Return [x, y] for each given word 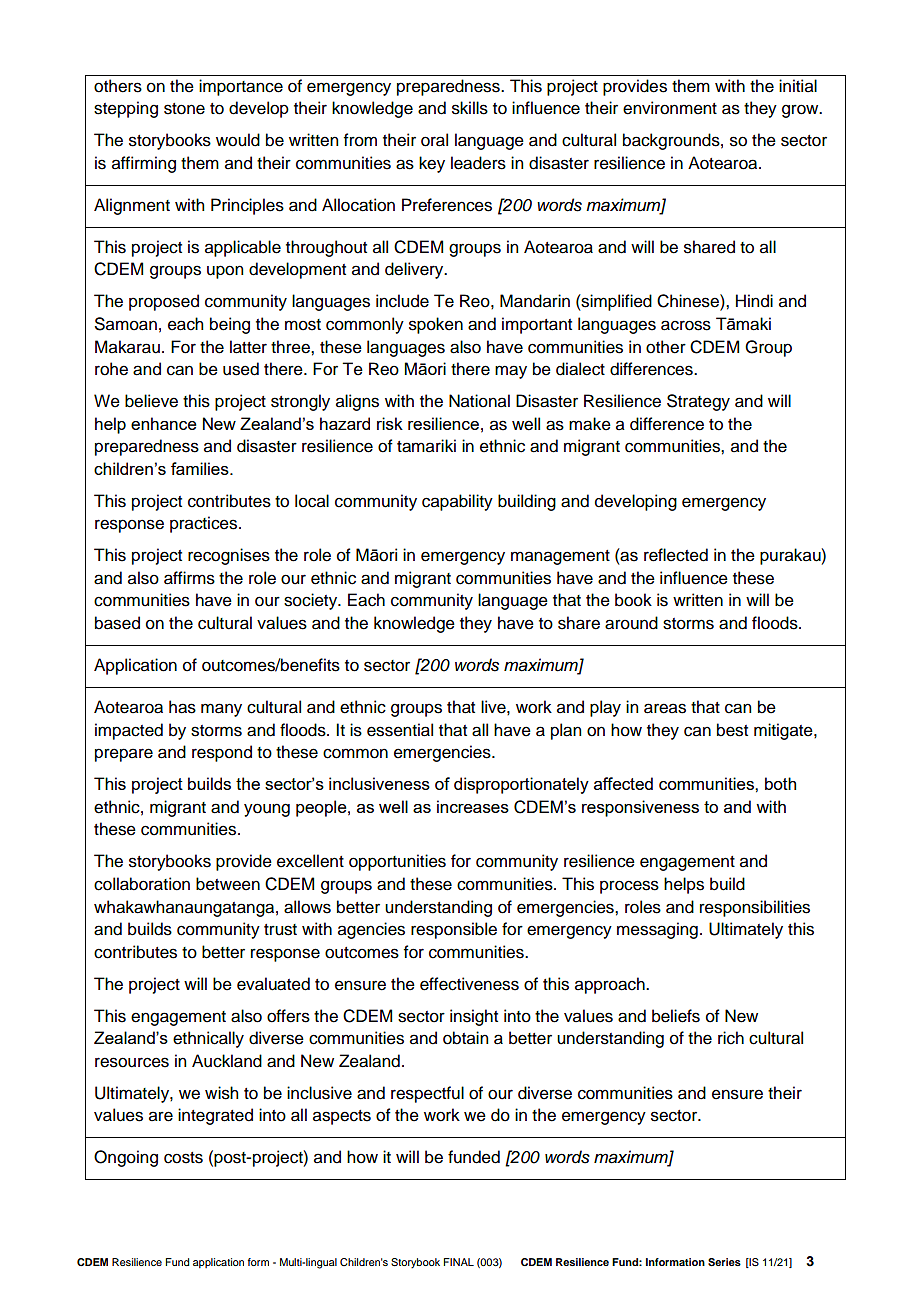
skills [470, 108]
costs [183, 1158]
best [732, 730]
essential [400, 730]
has [182, 707]
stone [184, 109]
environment [670, 108]
